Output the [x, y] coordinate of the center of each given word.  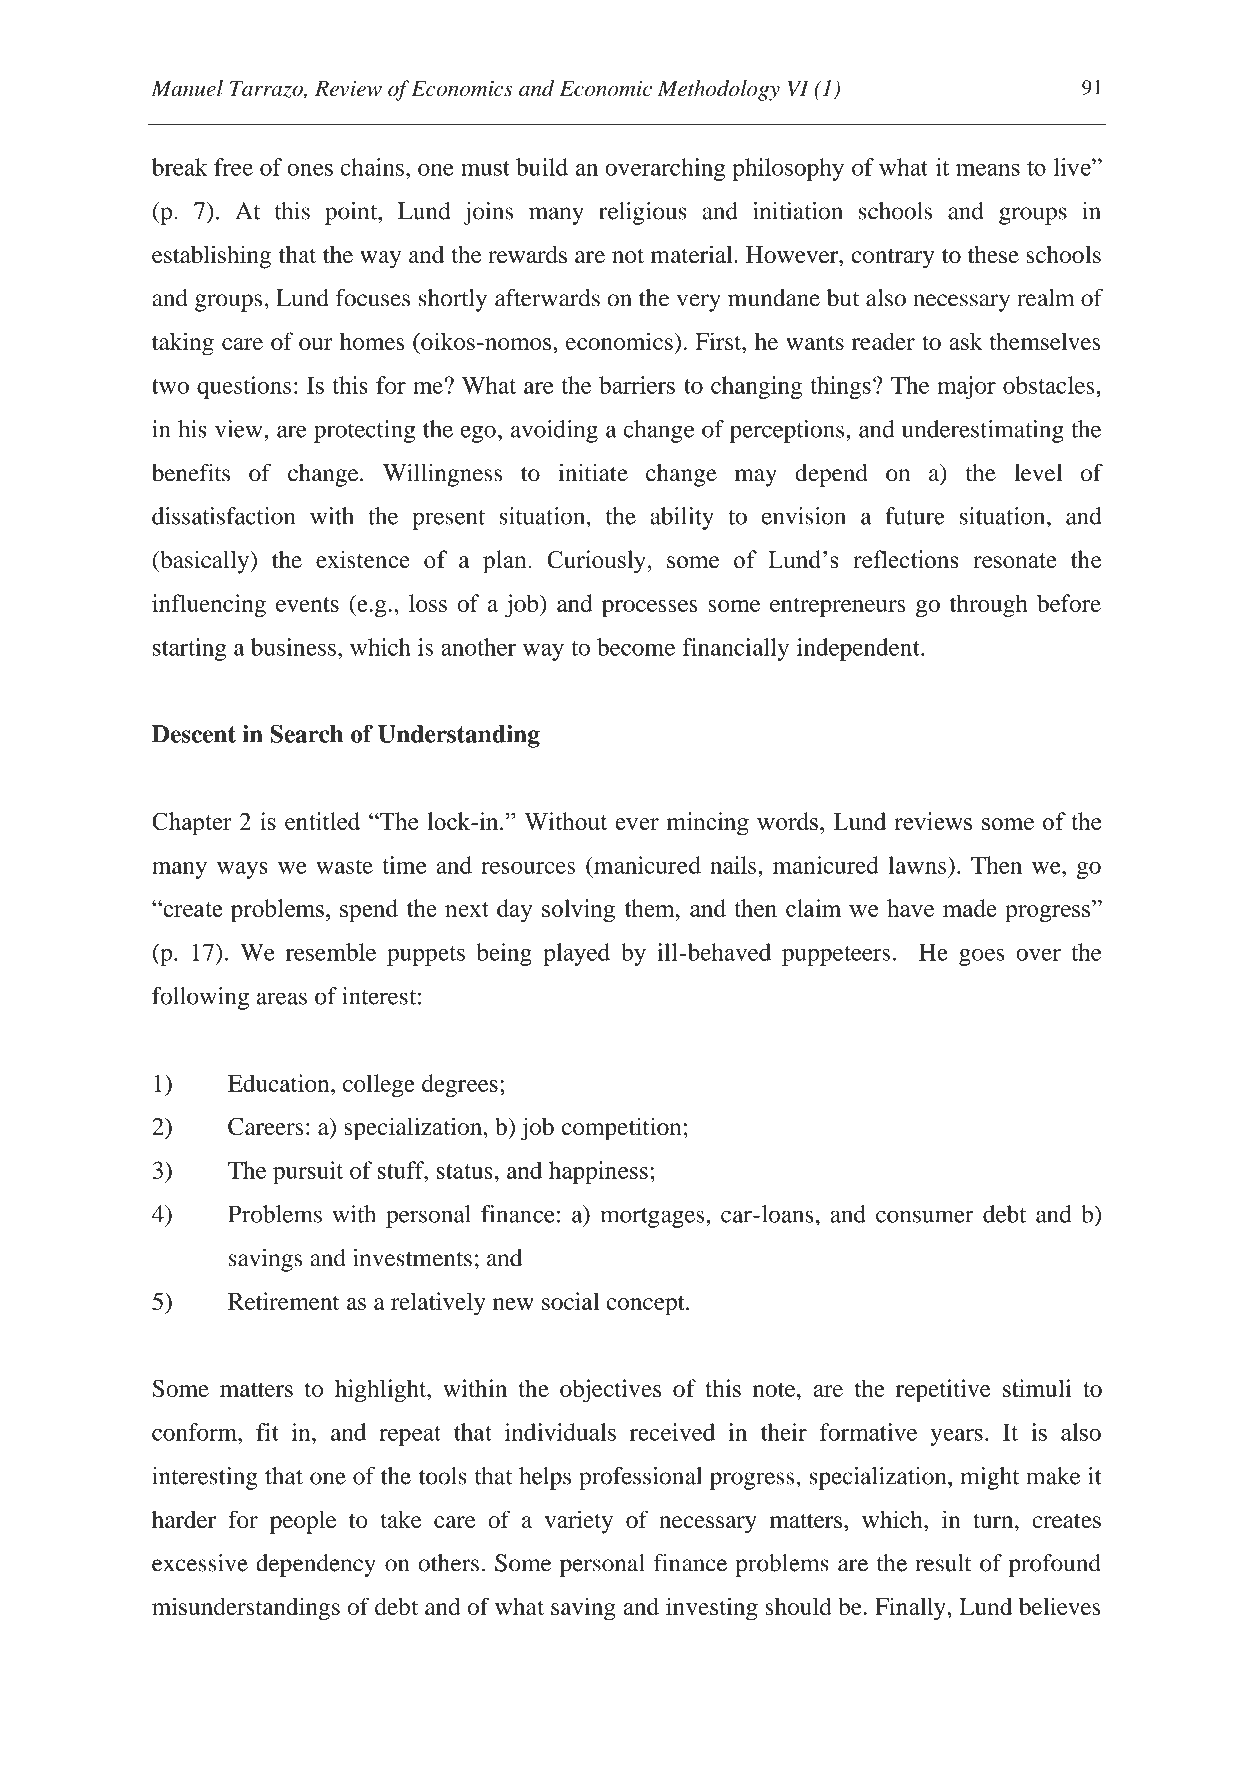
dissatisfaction [223, 516]
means [988, 170]
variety [579, 1522]
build [542, 167]
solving [578, 911]
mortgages [652, 1218]
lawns [918, 865]
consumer [925, 1216]
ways [242, 870]
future [915, 516]
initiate [593, 473]
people [303, 1522]
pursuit [308, 1172]
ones [310, 170]
